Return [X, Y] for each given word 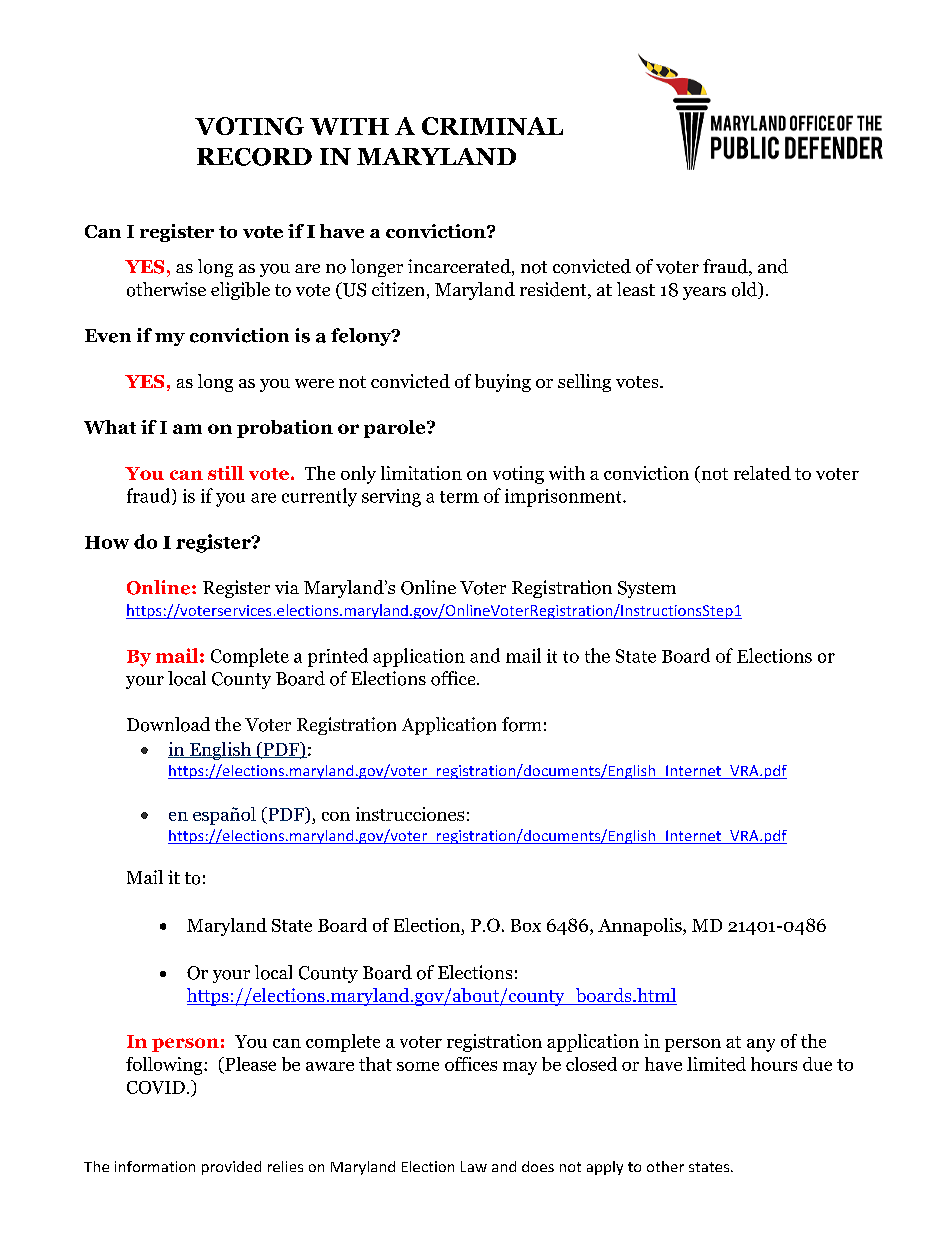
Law [474, 1166]
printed [338, 657]
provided [231, 1168]
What [110, 427]
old [746, 290]
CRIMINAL [492, 126]
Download [168, 724]
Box [526, 925]
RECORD [254, 157]
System [647, 589]
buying [503, 383]
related [762, 473]
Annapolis [641, 927]
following [165, 1066]
